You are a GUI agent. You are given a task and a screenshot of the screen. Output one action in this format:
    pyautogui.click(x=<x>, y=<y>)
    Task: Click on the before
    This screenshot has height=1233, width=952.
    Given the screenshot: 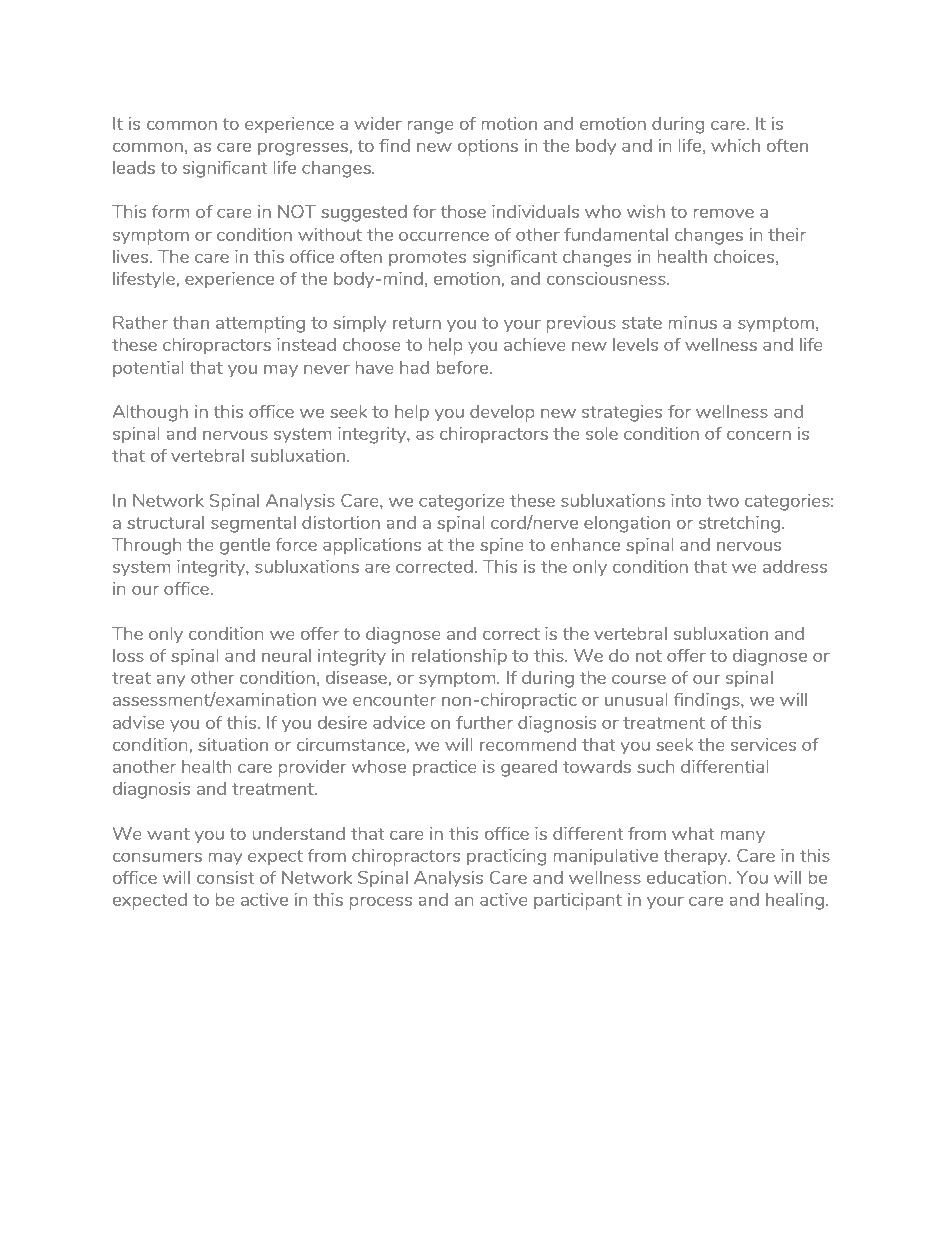 What is the action you would take?
    pyautogui.click(x=463, y=367)
